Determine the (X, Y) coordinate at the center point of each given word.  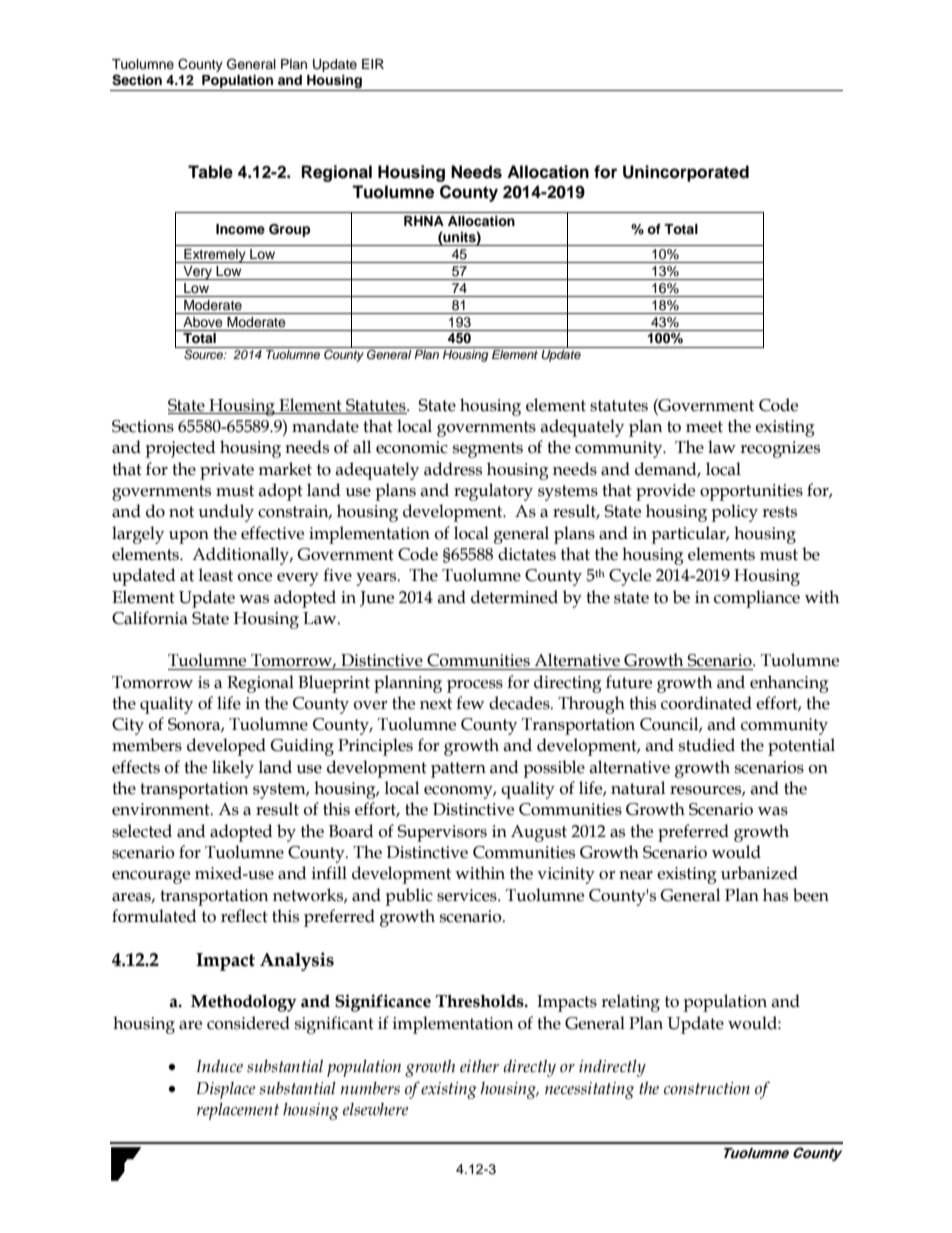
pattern (458, 770)
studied (707, 745)
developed (226, 747)
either (479, 1066)
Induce (219, 1066)
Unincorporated (686, 173)
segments (488, 450)
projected (180, 449)
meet (704, 427)
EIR (373, 64)
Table (210, 172)
